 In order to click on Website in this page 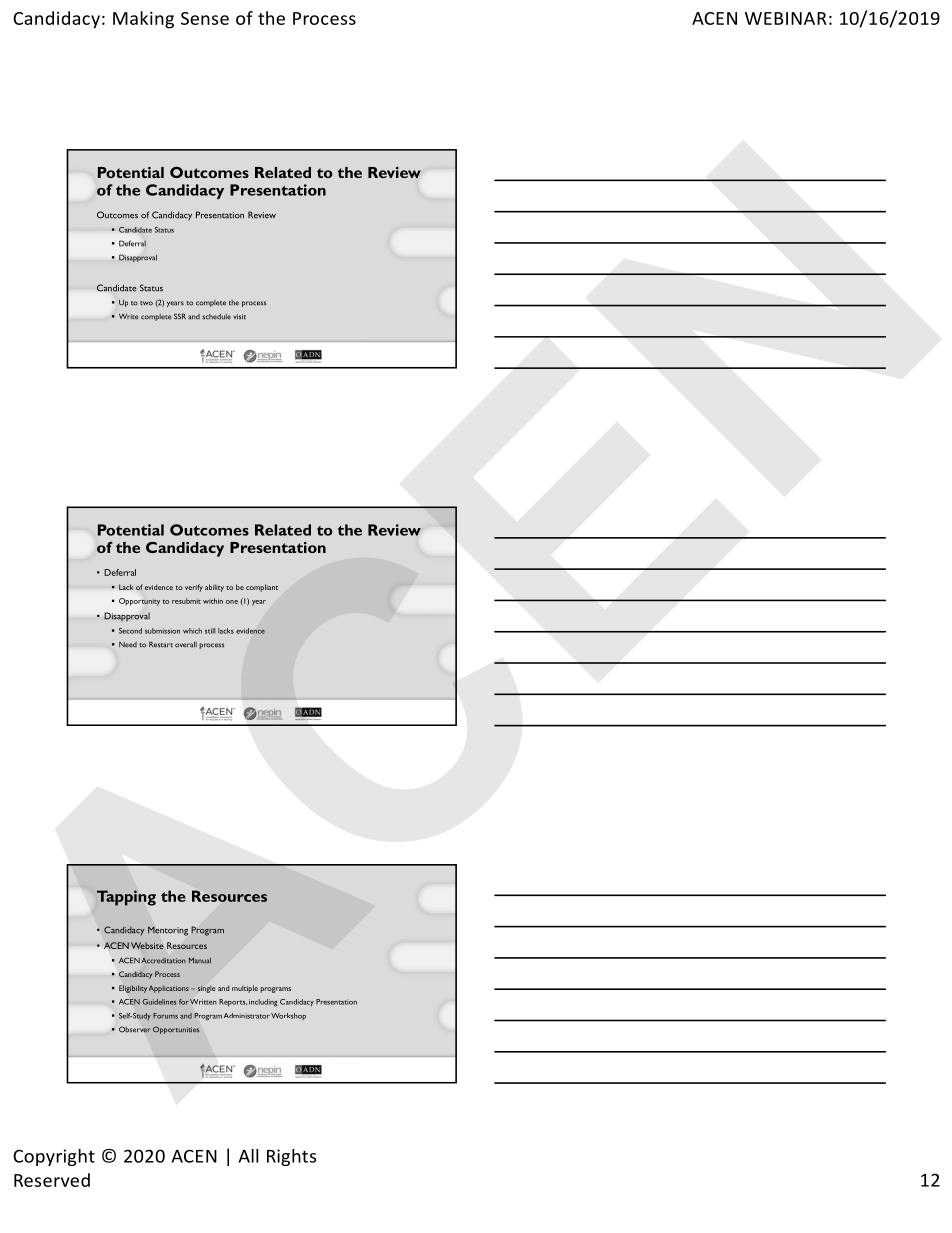, I will do `click(147, 945)`.
